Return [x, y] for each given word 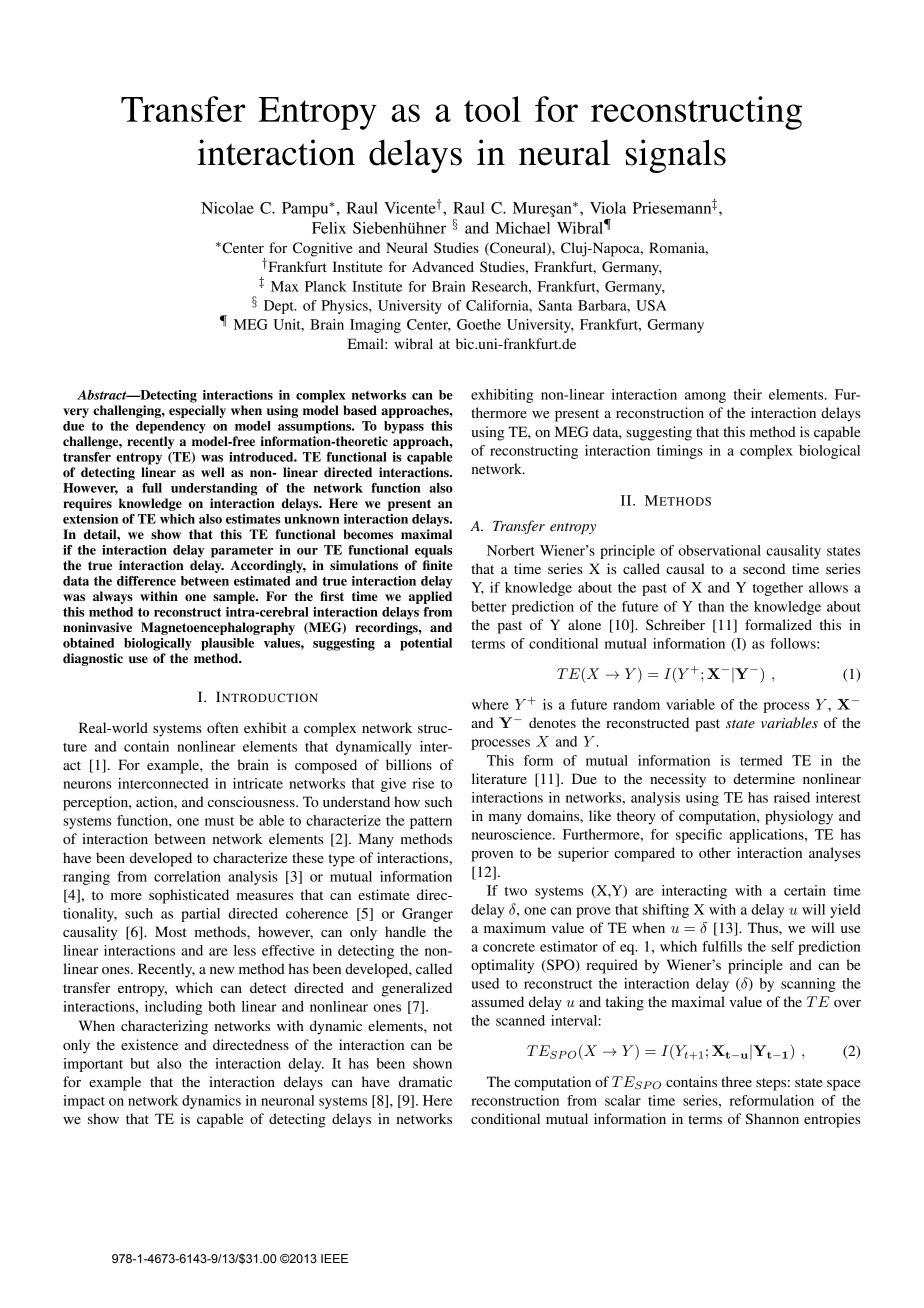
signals [676, 156]
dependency [171, 427]
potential [426, 644]
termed [761, 760]
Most [171, 931]
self [782, 946]
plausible [227, 644]
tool [492, 109]
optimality [502, 966]
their [748, 394]
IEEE [334, 1258]
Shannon [772, 1119]
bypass [404, 427]
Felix [329, 228]
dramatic [425, 1081]
